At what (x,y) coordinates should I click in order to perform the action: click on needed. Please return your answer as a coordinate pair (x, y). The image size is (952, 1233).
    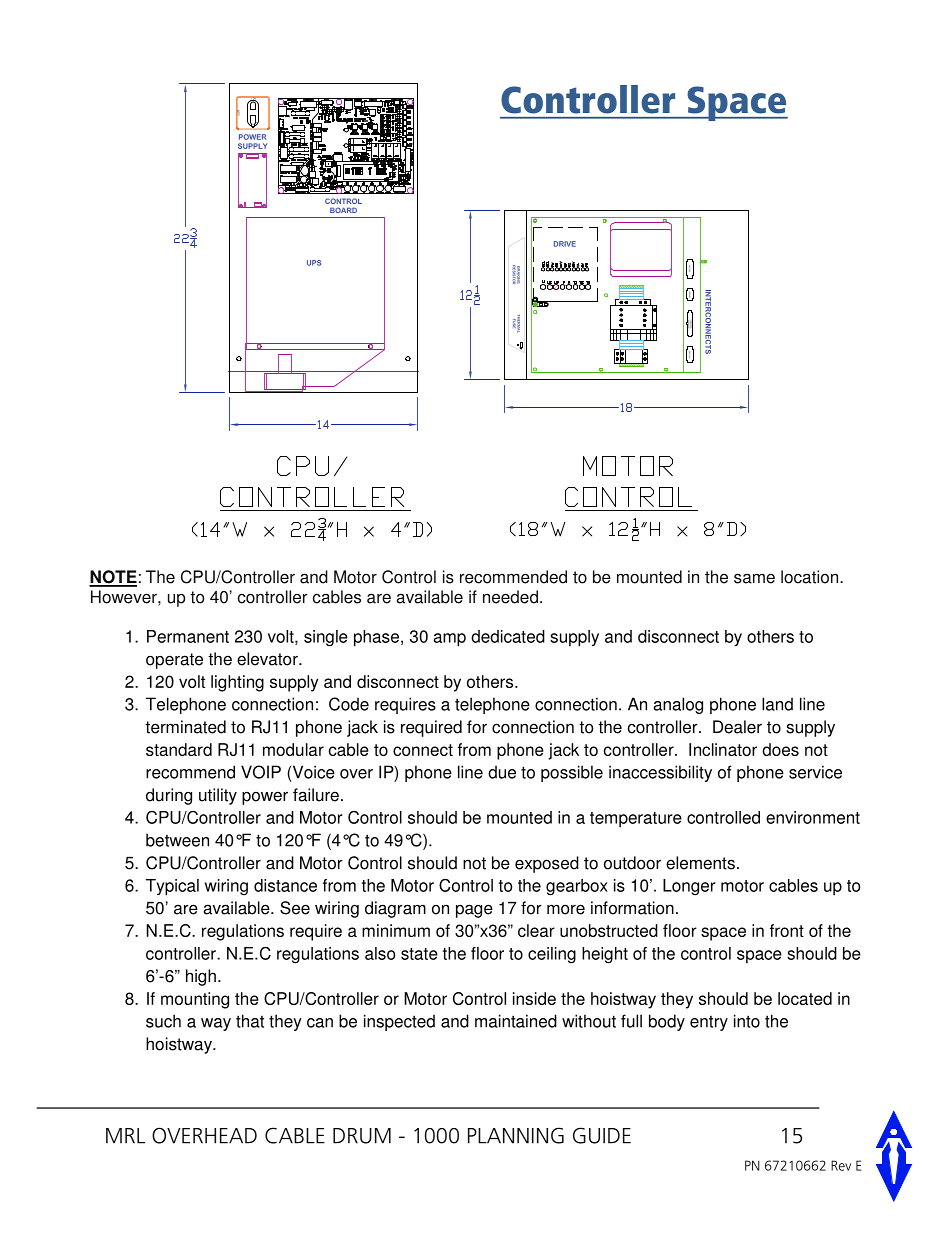
    Looking at the image, I should click on (510, 597).
